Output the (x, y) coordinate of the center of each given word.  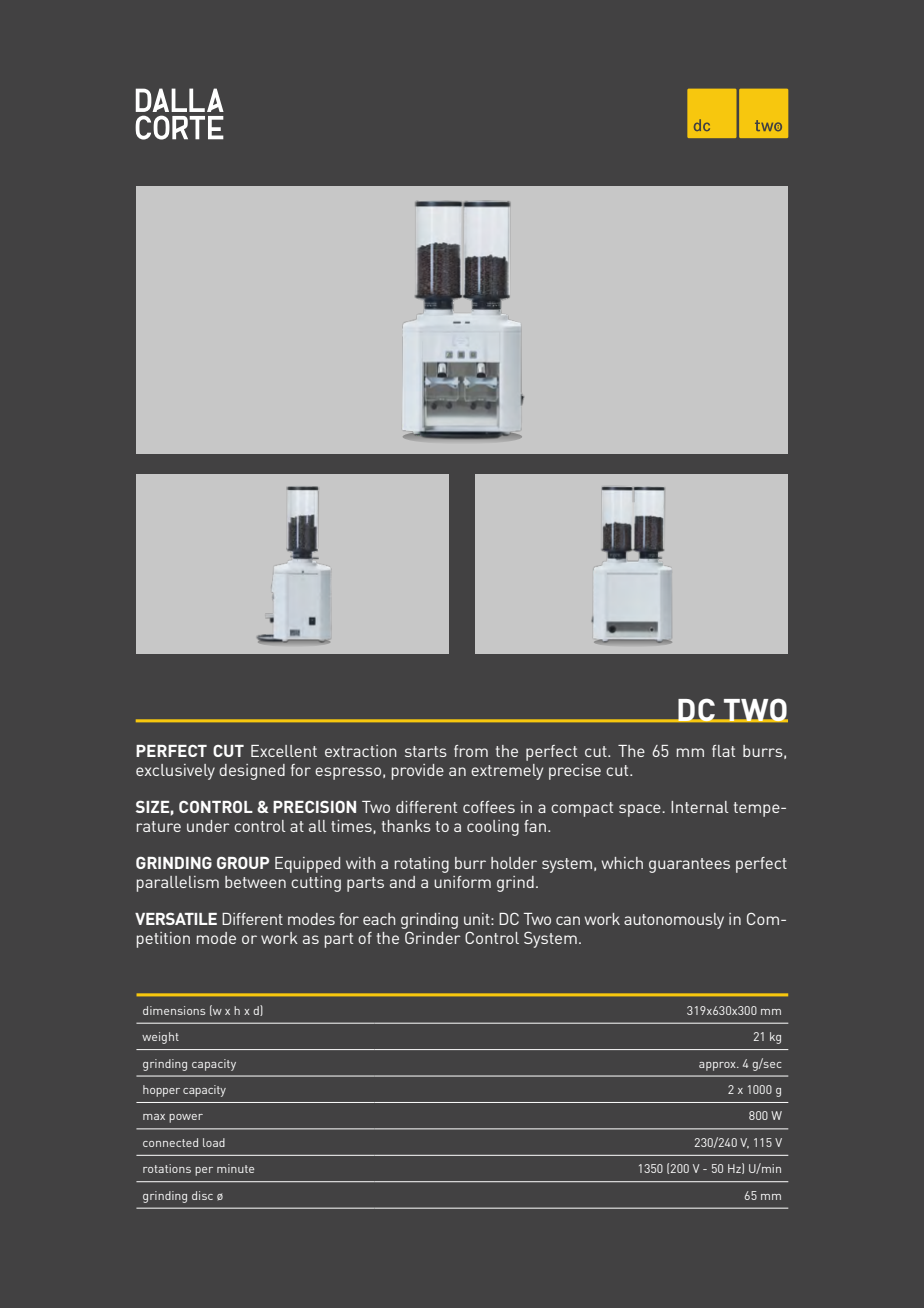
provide (418, 772)
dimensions (174, 1010)
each (379, 919)
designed (252, 772)
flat (723, 751)
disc (202, 1195)
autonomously (674, 921)
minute (235, 1168)
